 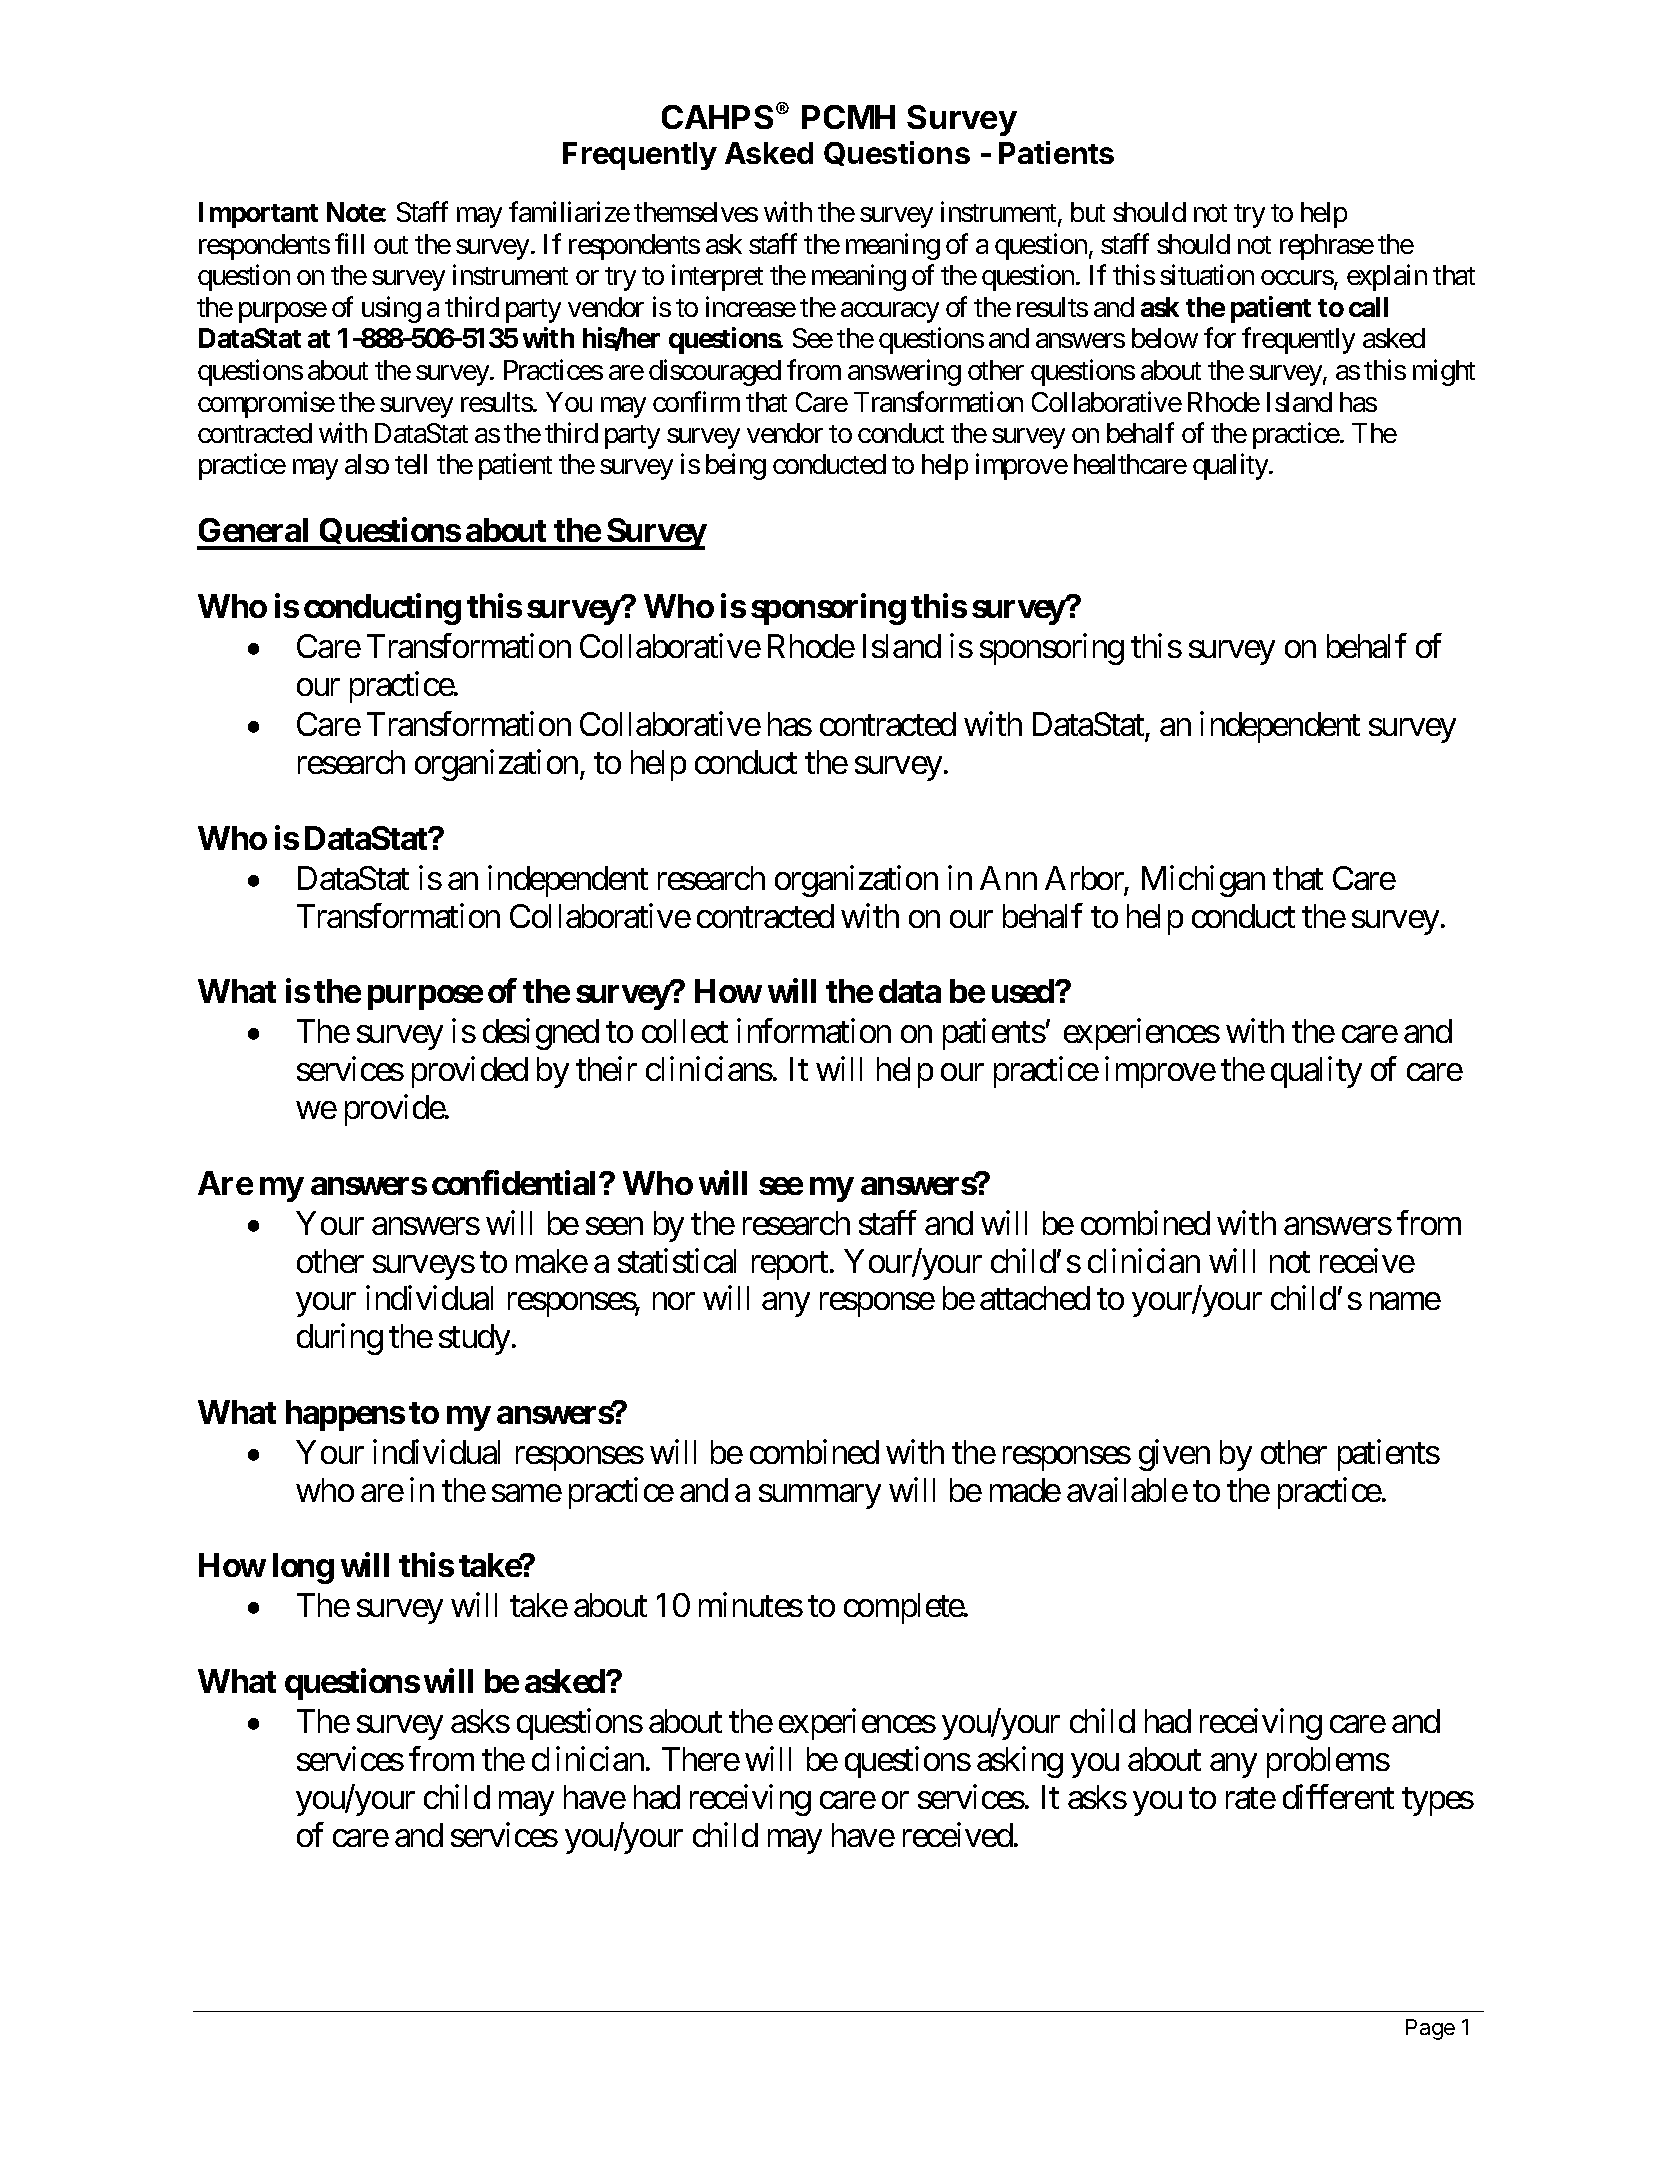 I want to click on asking, so click(x=1020, y=1762).
